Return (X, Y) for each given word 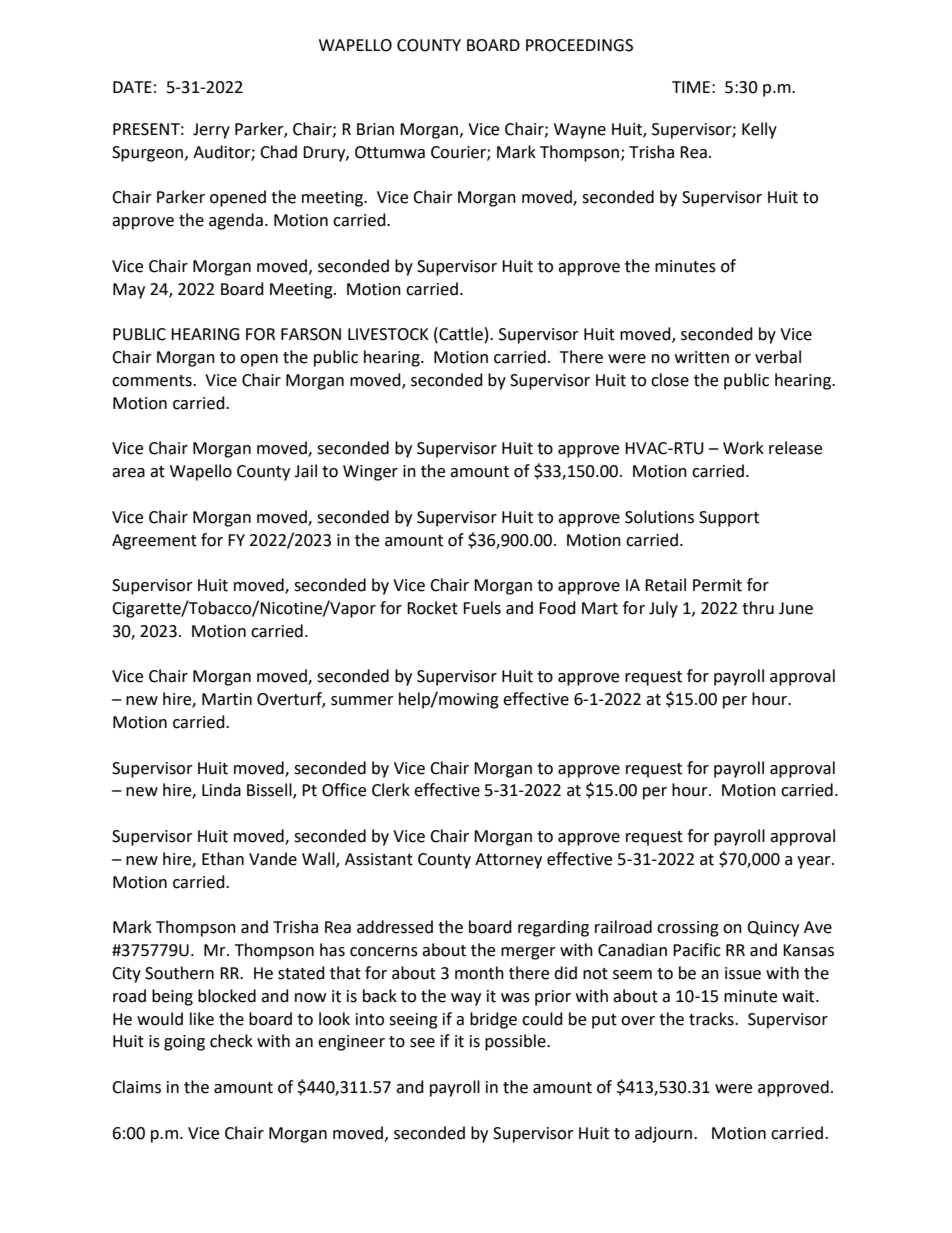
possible (516, 1042)
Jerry (211, 131)
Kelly (759, 130)
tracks (712, 1019)
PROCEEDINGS (579, 45)
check (231, 1041)
